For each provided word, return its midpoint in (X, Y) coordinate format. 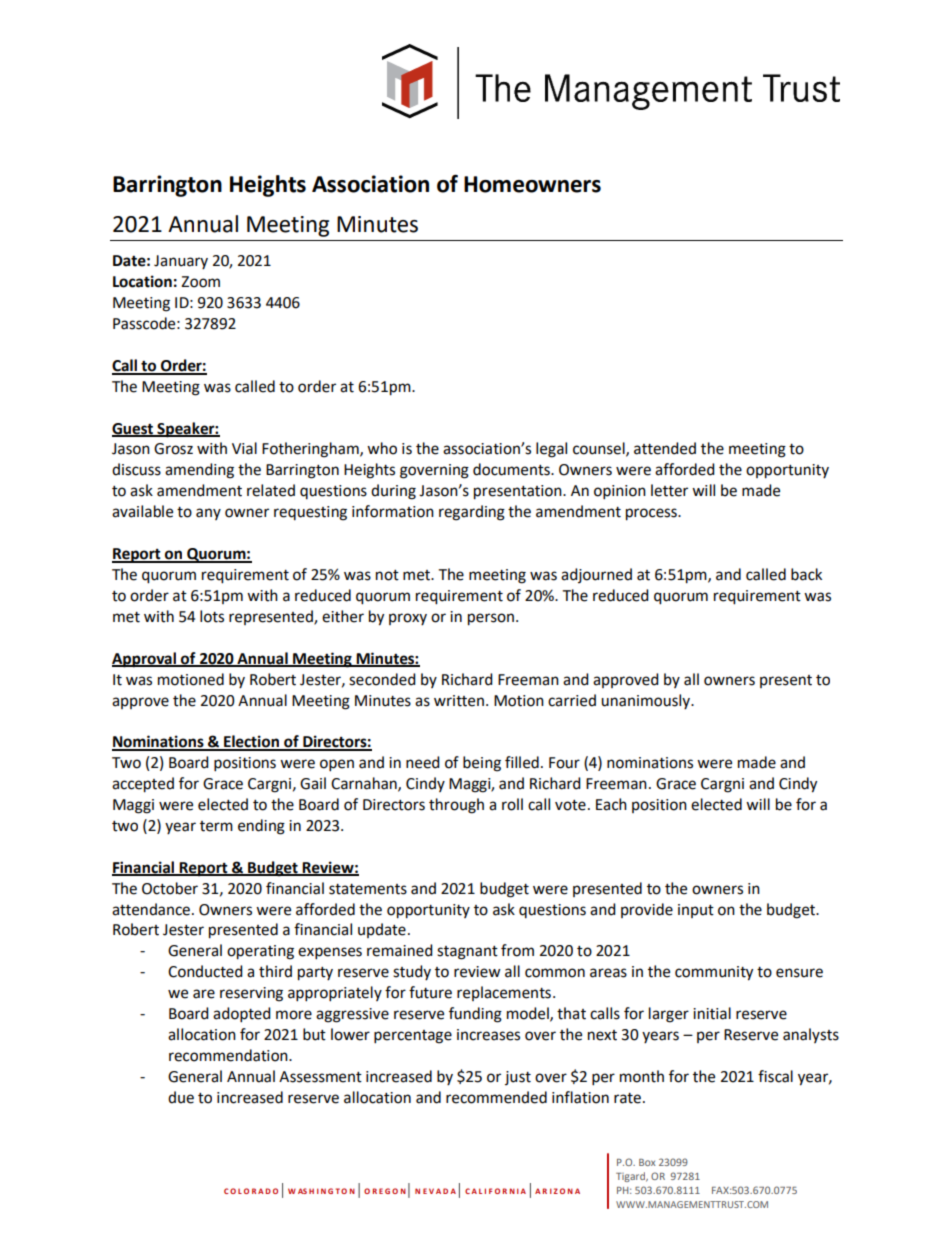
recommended (496, 1097)
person (491, 619)
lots (212, 616)
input (696, 911)
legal (551, 450)
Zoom (200, 282)
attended (665, 448)
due (181, 1097)
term (216, 826)
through (456, 806)
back (806, 574)
